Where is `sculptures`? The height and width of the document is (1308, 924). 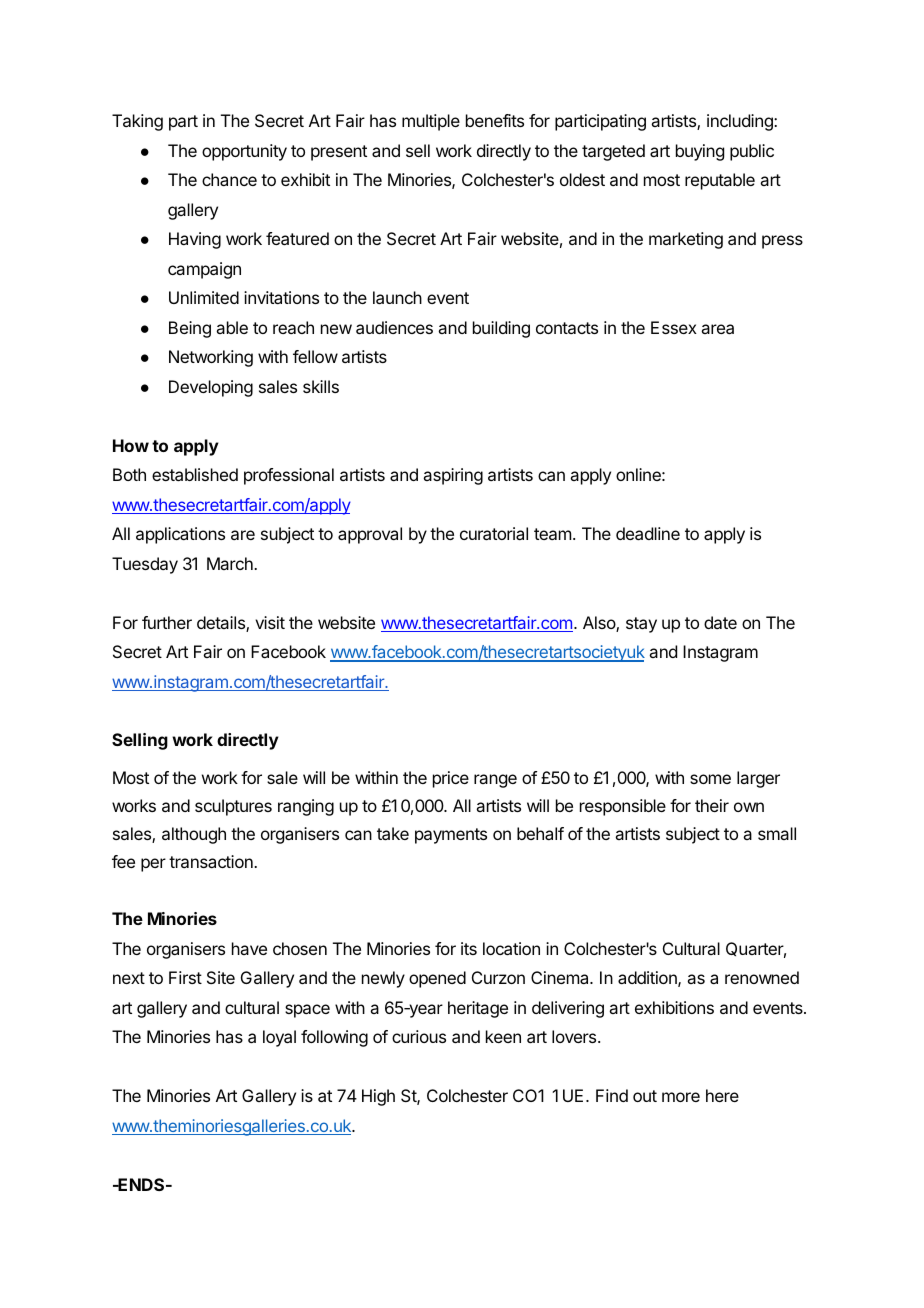
sculptures is located at coordinates (233, 807).
